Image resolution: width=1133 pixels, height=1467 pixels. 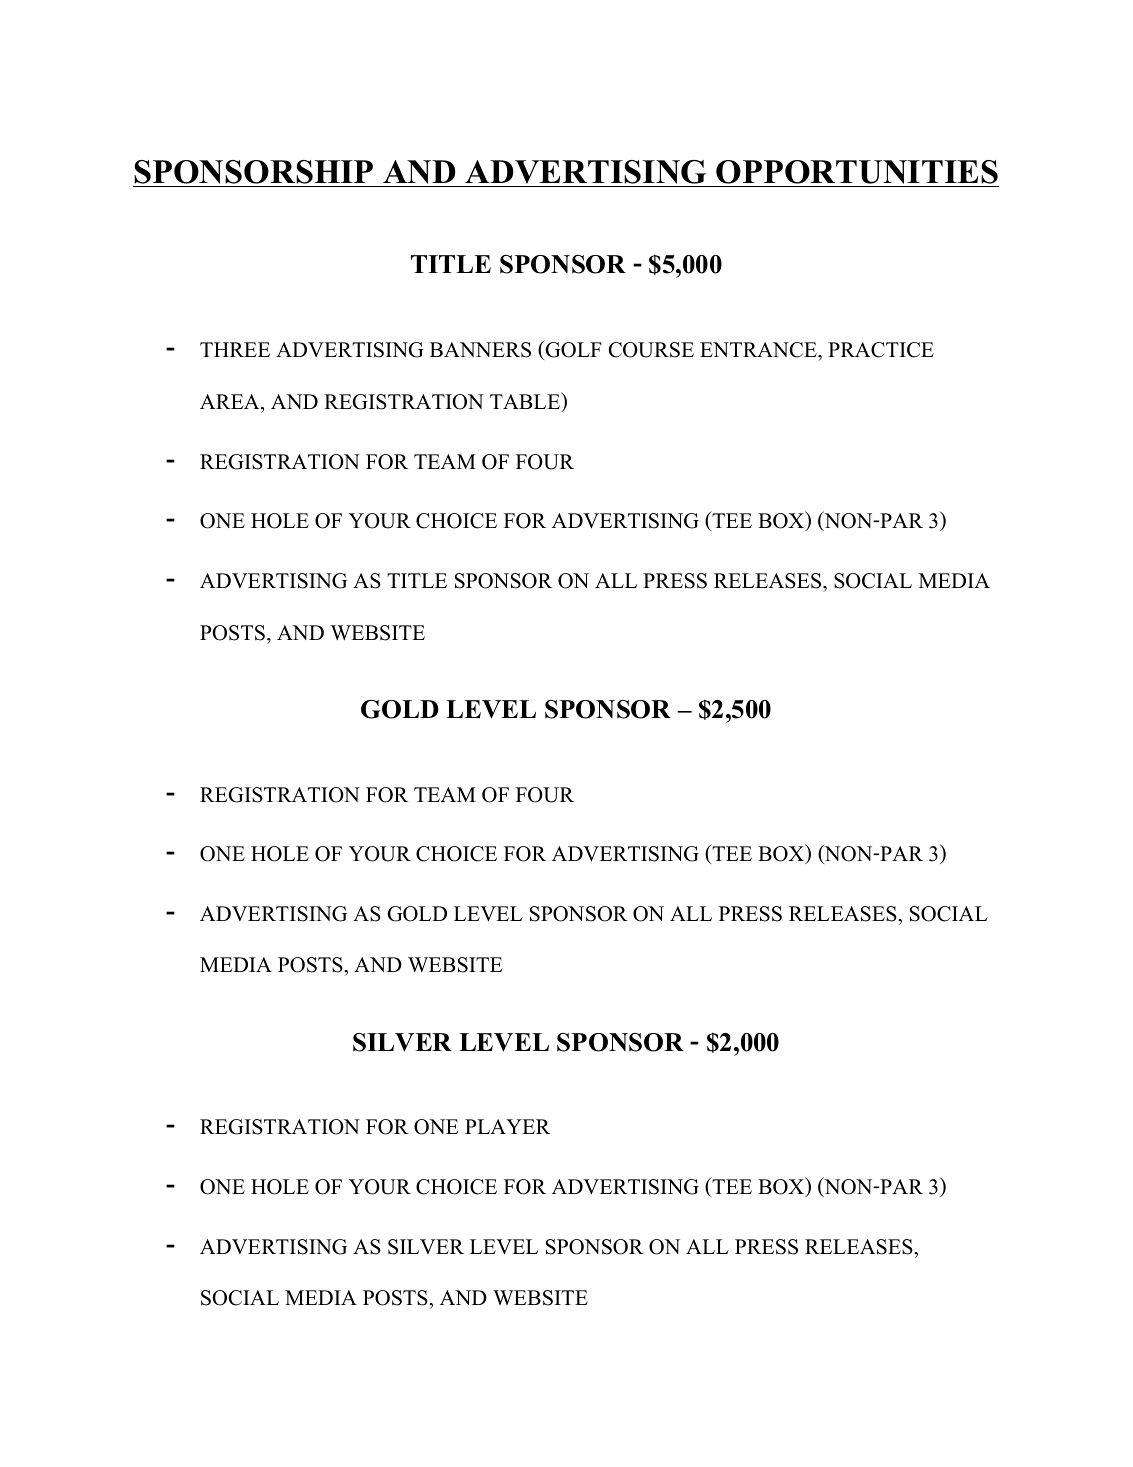 What do you see at coordinates (526, 402) in the screenshot?
I see `TABLE` at bounding box center [526, 402].
